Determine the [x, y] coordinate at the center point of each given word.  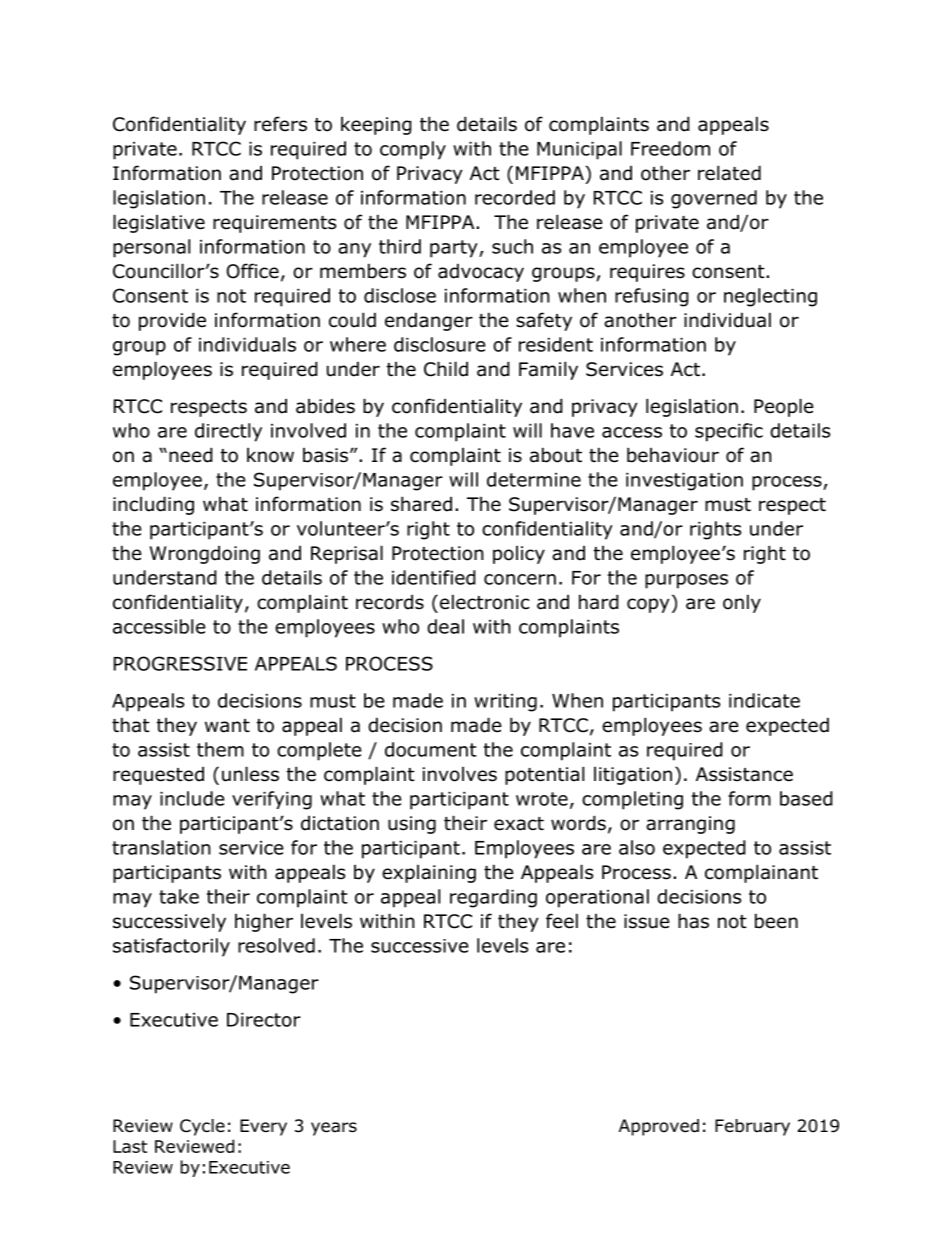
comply [413, 150]
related [729, 173]
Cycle [202, 1127]
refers [280, 124]
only [742, 603]
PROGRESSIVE [180, 663]
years [334, 1129]
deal [445, 626]
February [752, 1127]
